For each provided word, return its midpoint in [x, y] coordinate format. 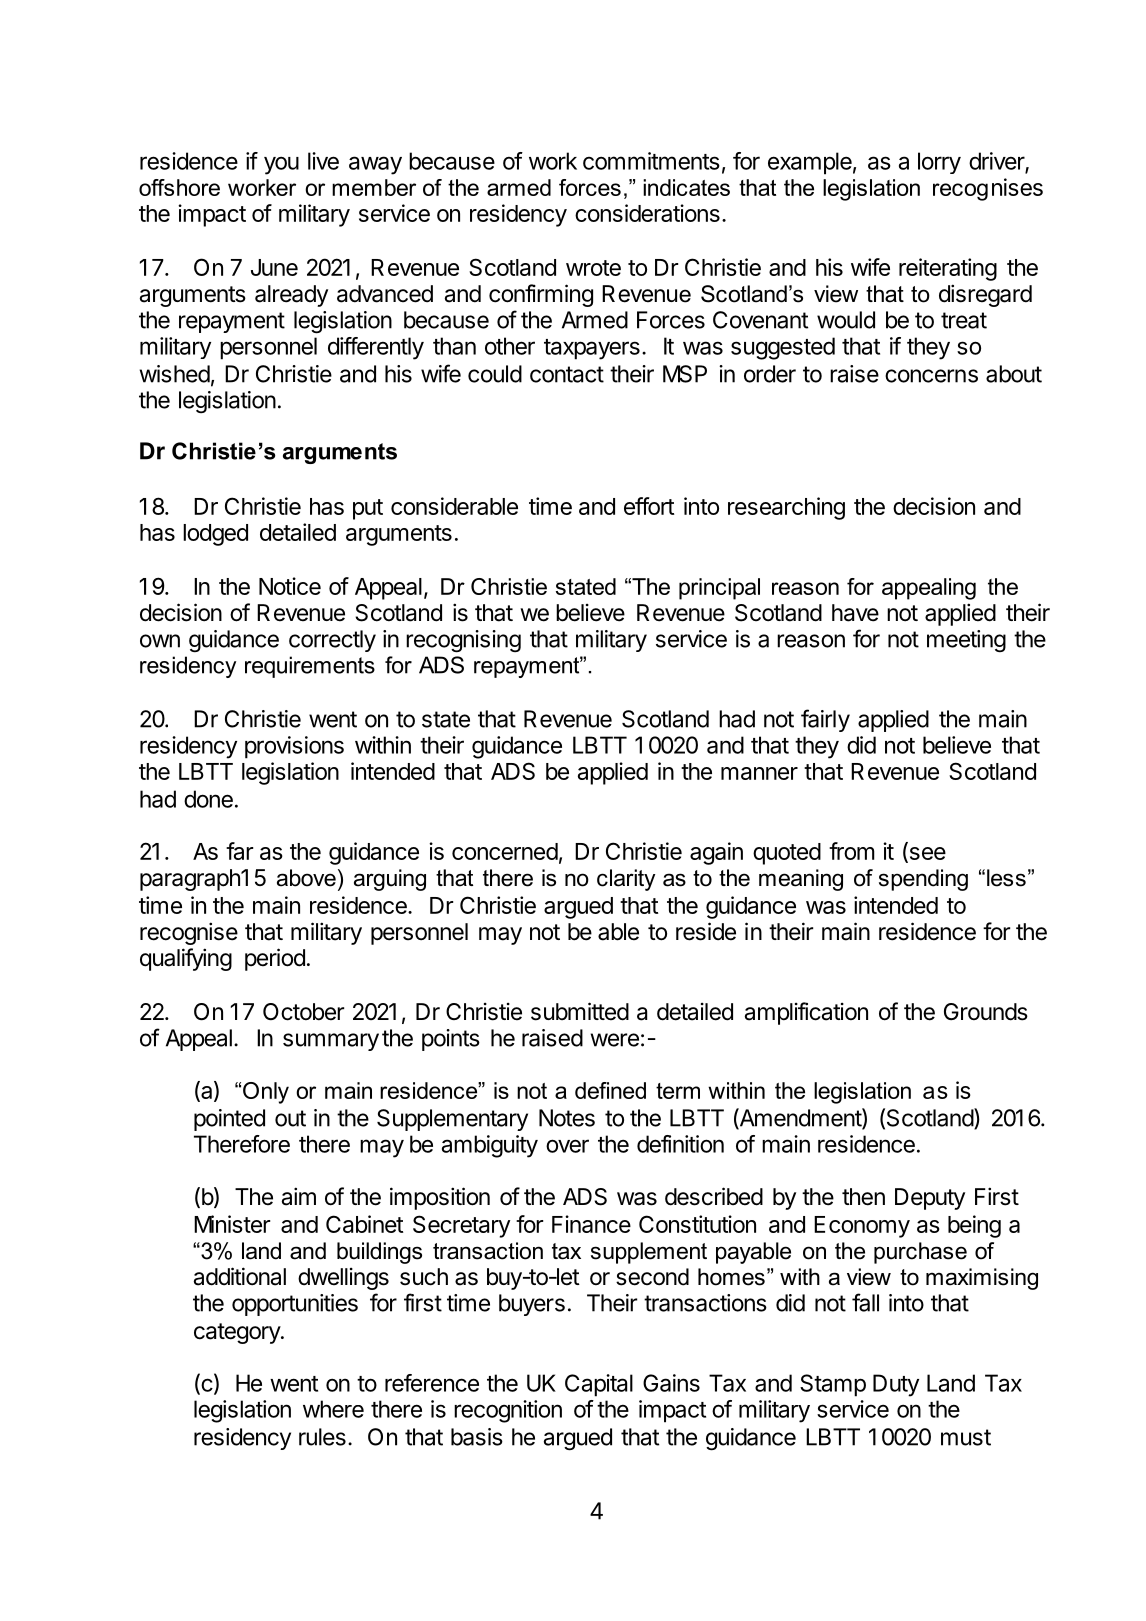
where [333, 1409]
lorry [939, 163]
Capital [599, 1385]
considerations [647, 213]
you [281, 165]
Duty [896, 1385]
